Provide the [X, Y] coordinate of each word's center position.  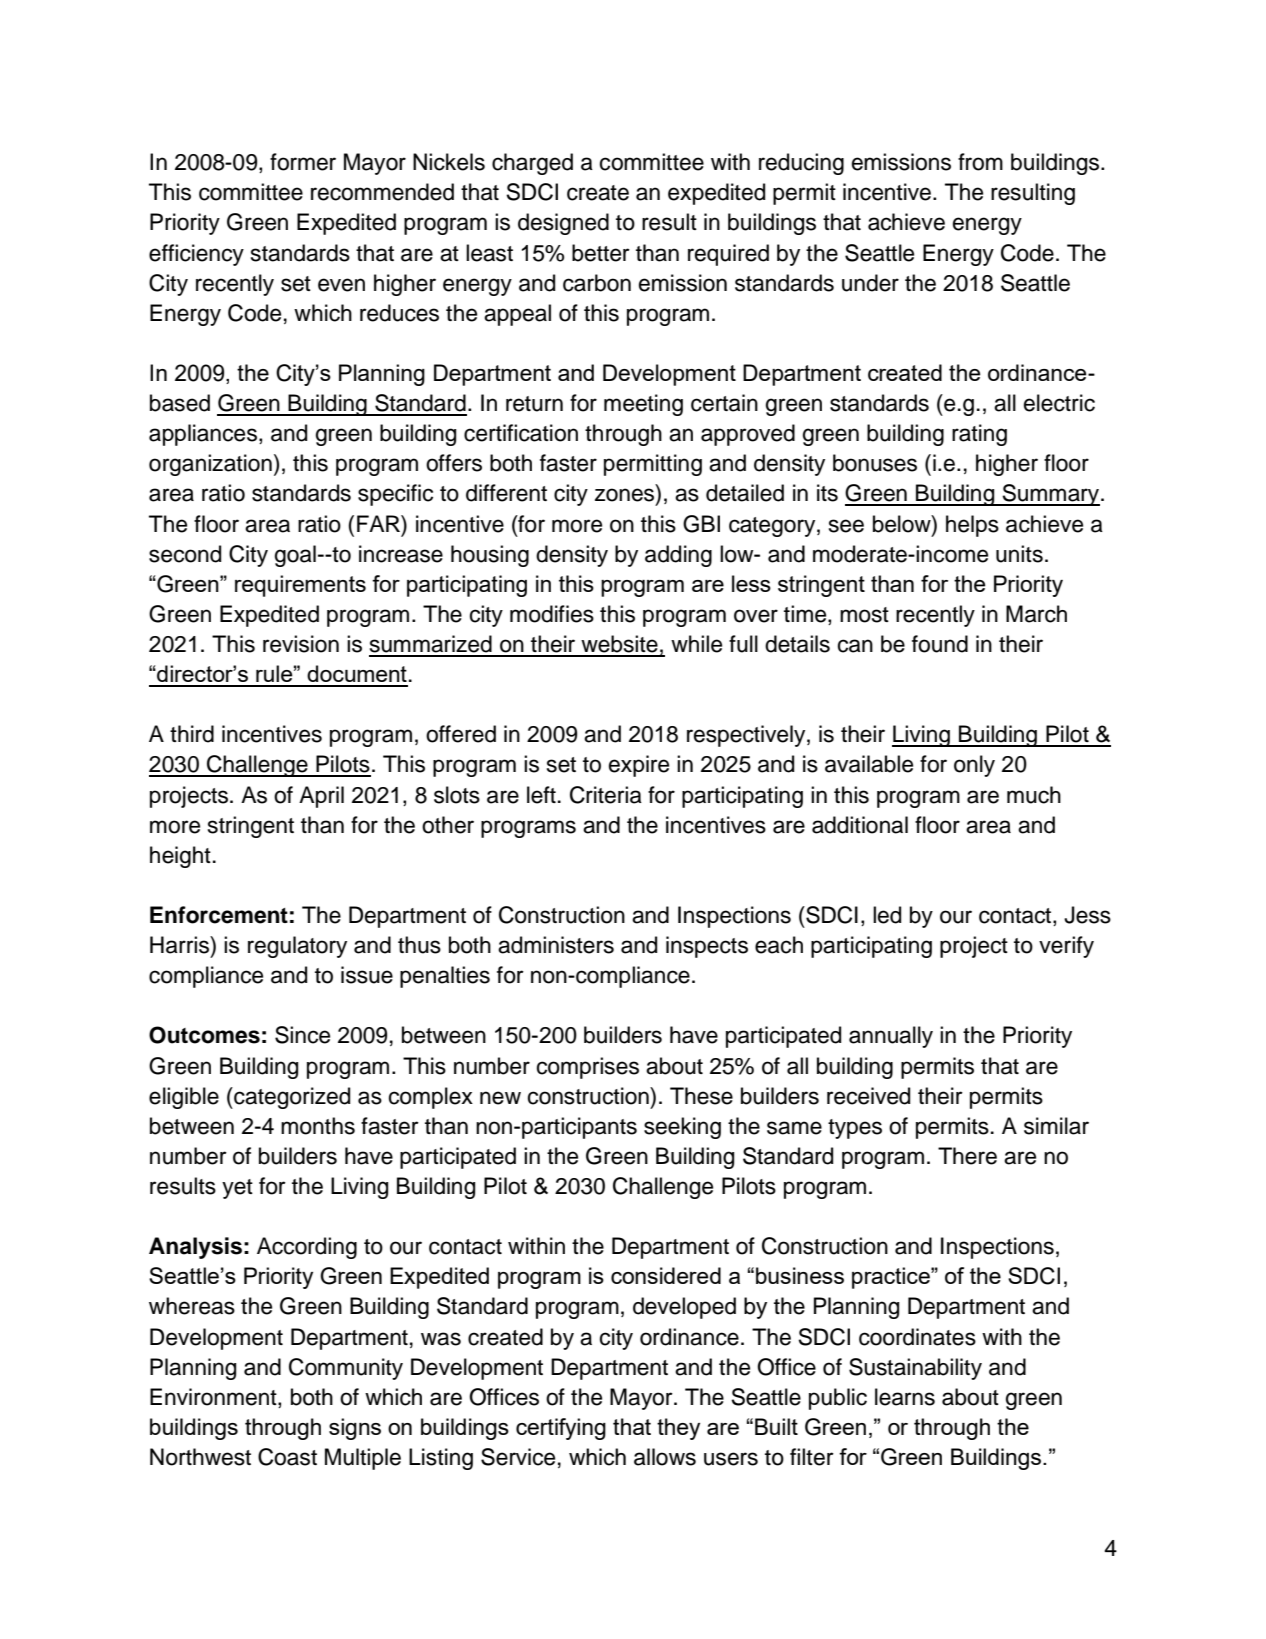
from [980, 162]
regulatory [297, 947]
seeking [682, 1128]
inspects [707, 947]
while [696, 644]
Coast [287, 1457]
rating [979, 435]
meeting [643, 405]
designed [563, 224]
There [967, 1156]
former [303, 162]
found [940, 644]
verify [1066, 947]
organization [210, 465]
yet [237, 1189]
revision [301, 644]
